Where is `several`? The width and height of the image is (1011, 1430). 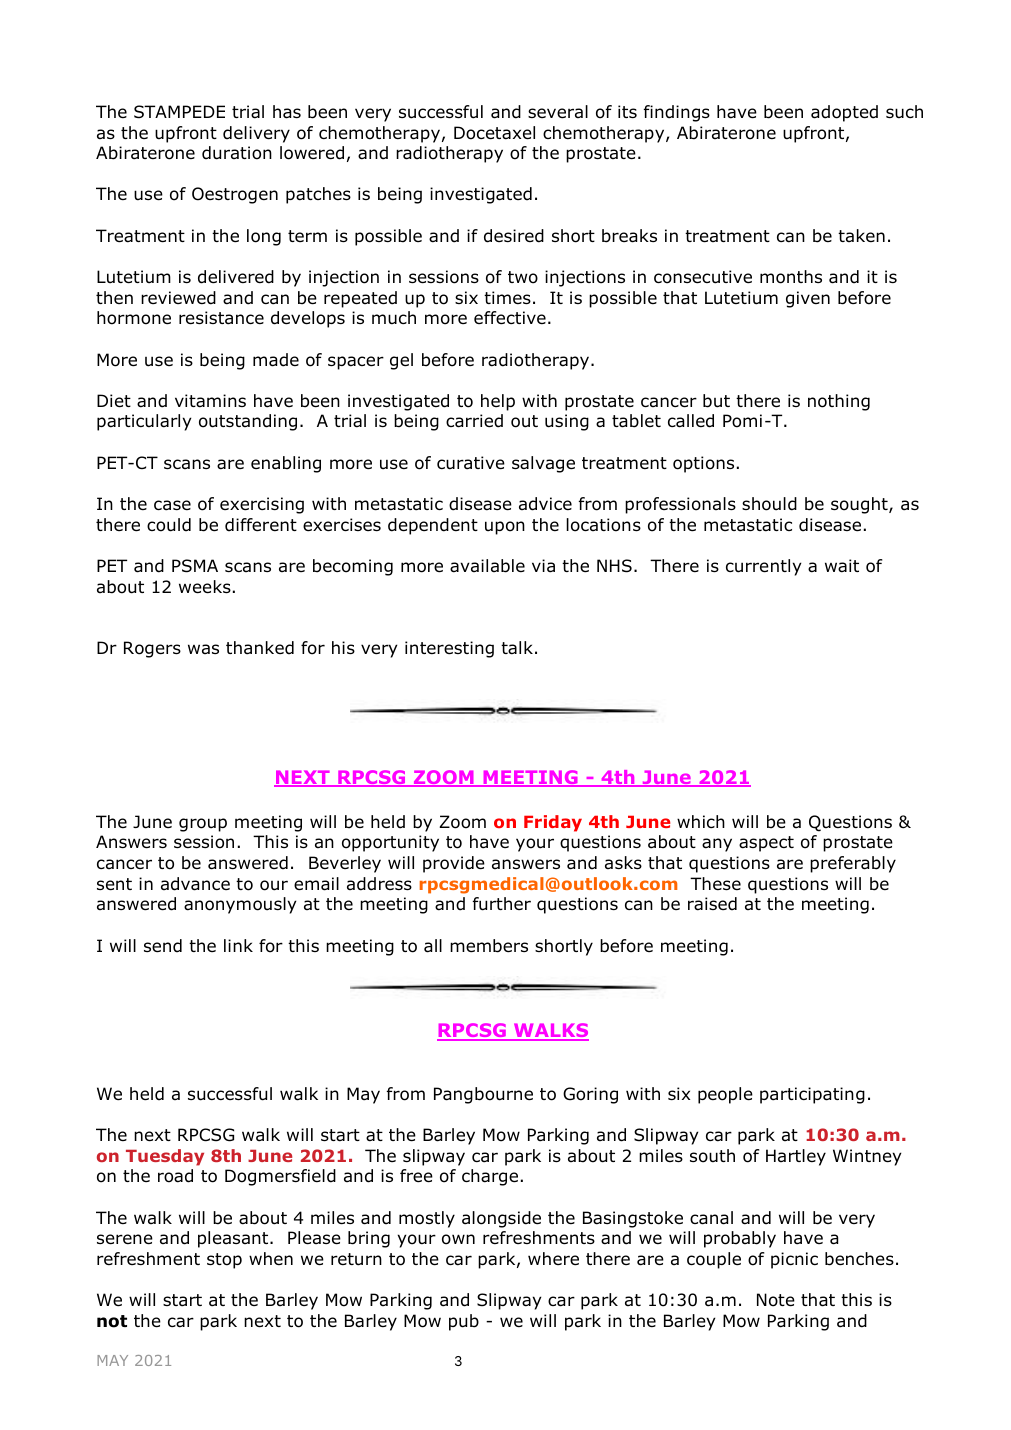
several is located at coordinates (558, 112).
